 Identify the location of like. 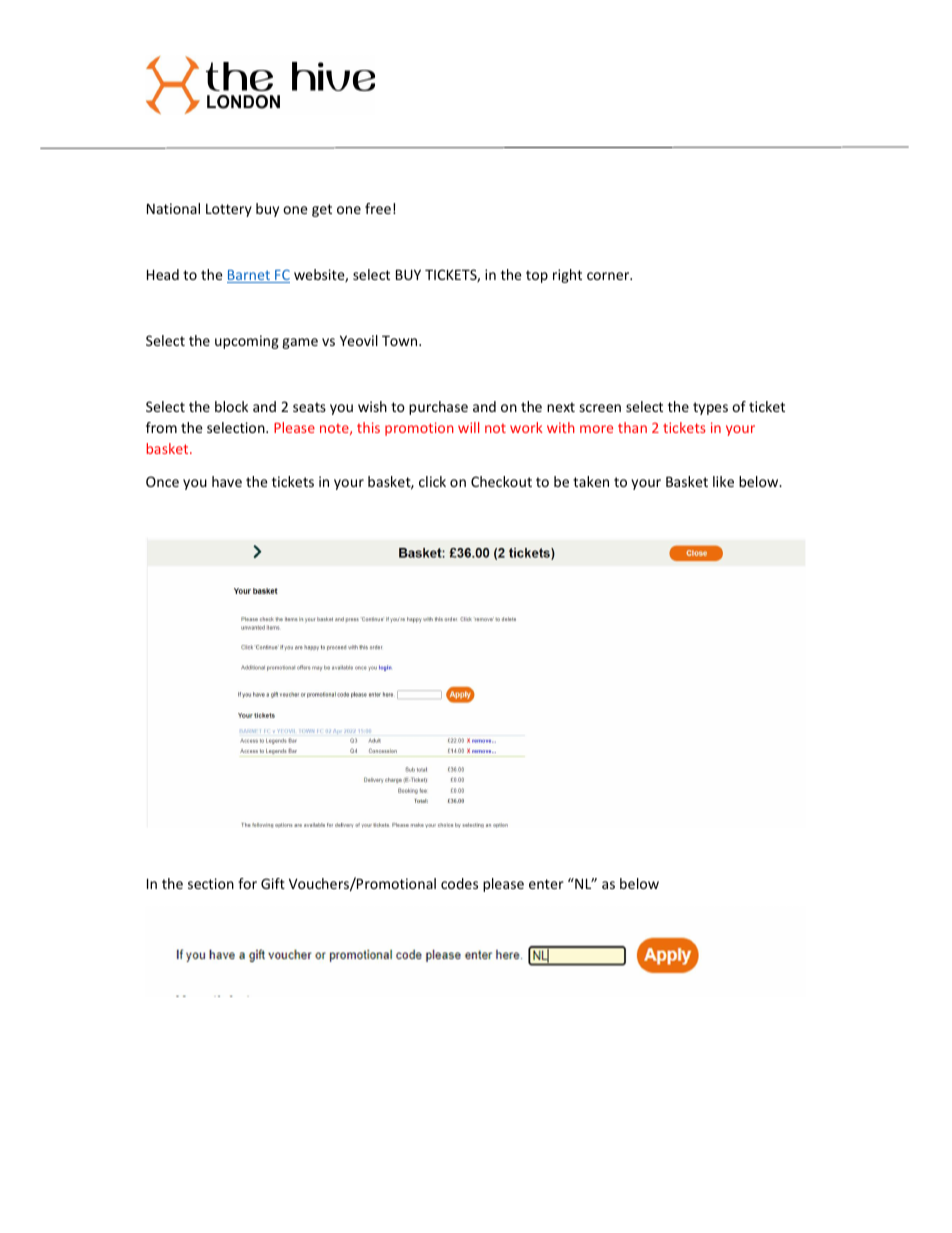
(723, 481).
